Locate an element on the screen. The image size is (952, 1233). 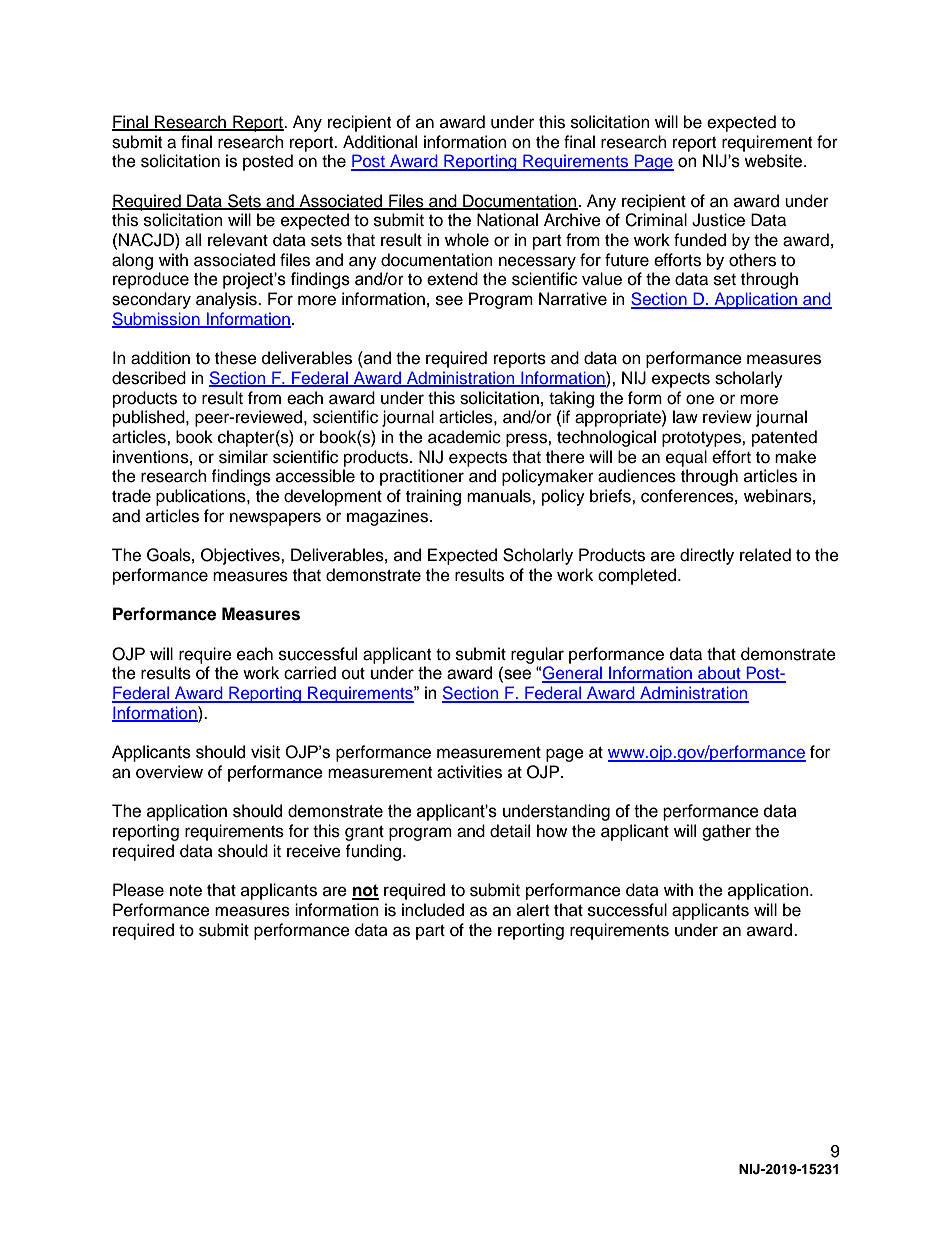
Justice is located at coordinates (718, 220).
